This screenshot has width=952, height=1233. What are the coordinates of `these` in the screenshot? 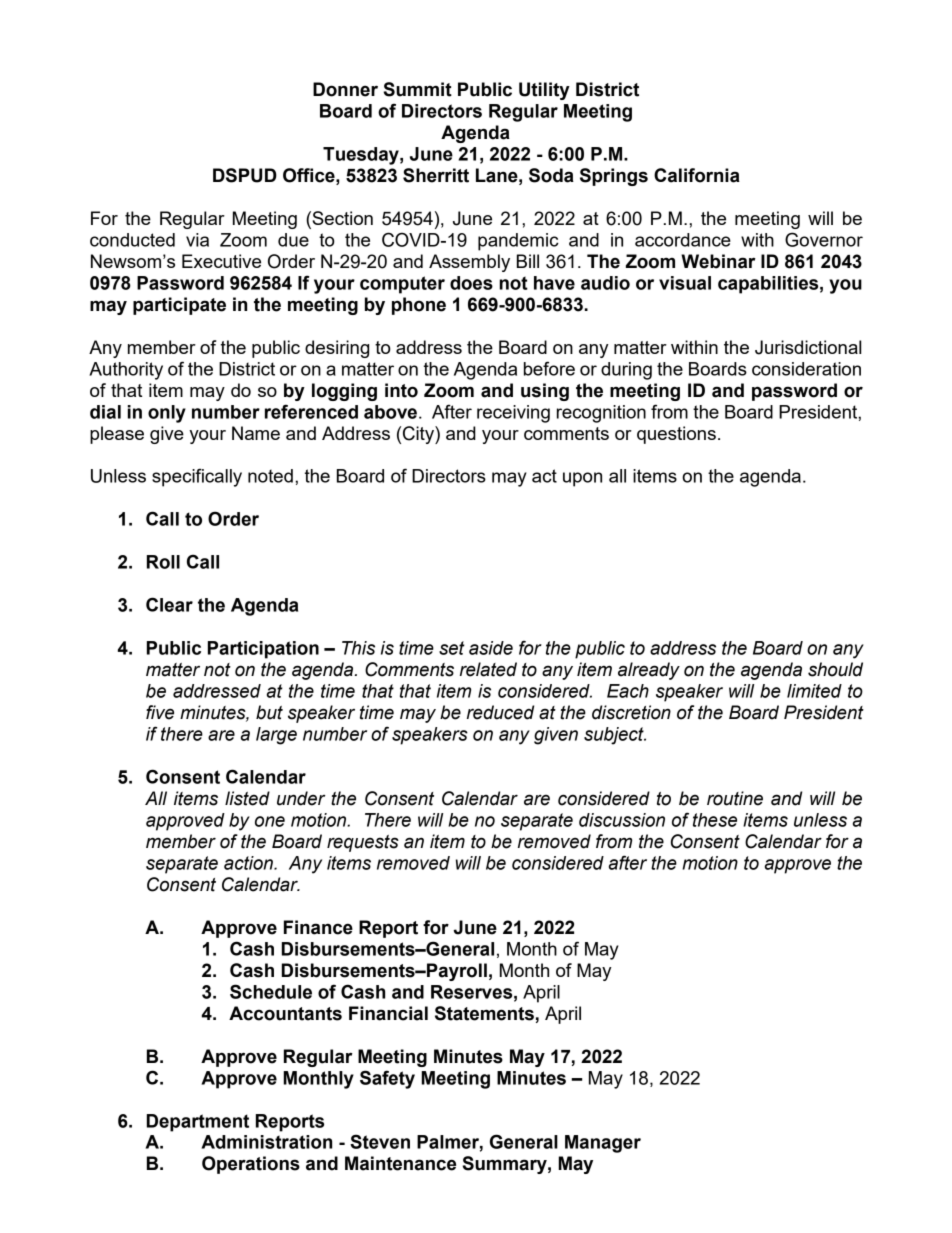 It's located at (715, 820).
